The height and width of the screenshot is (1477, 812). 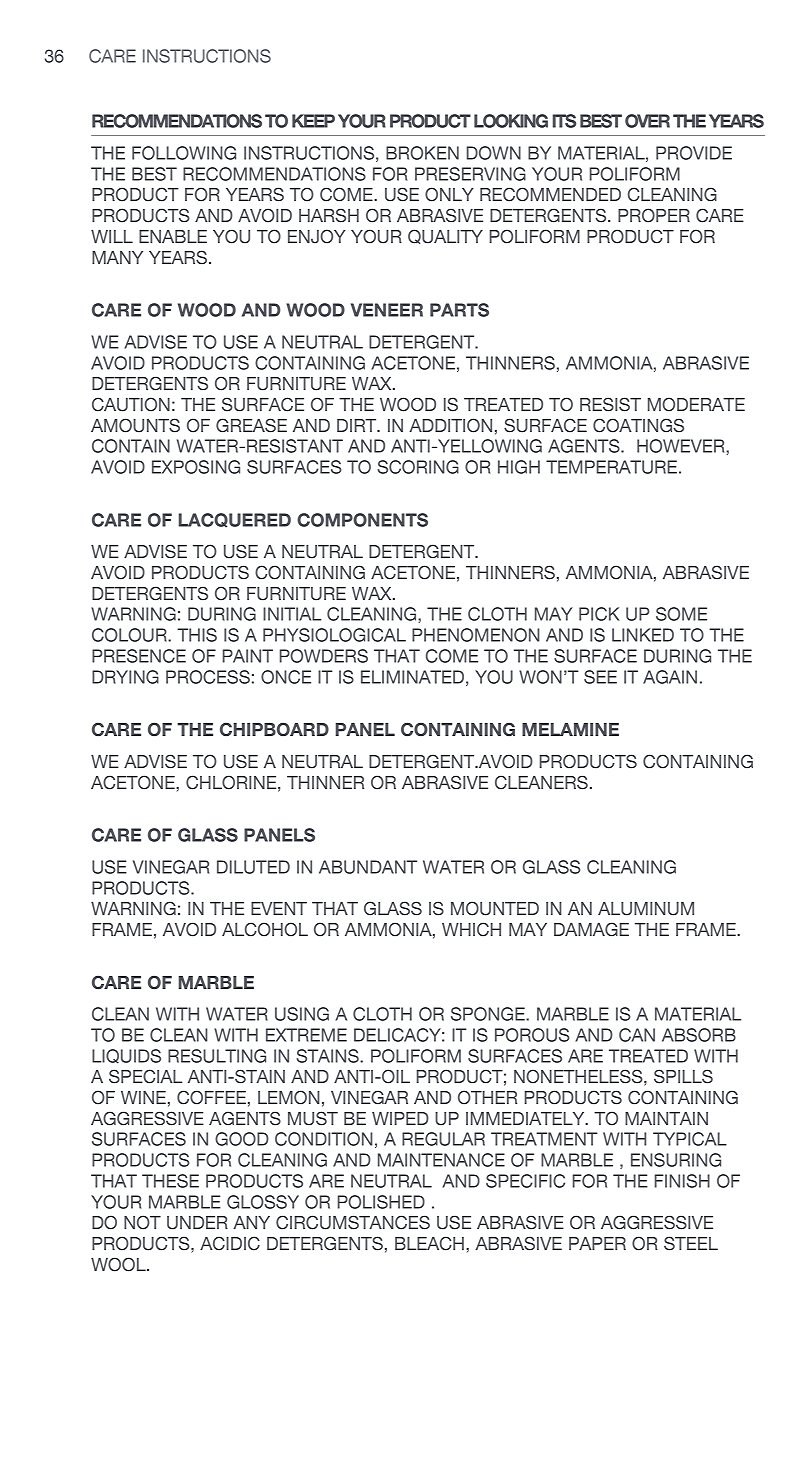 What do you see at coordinates (208, 677) in the screenshot?
I see `PROCESS` at bounding box center [208, 677].
